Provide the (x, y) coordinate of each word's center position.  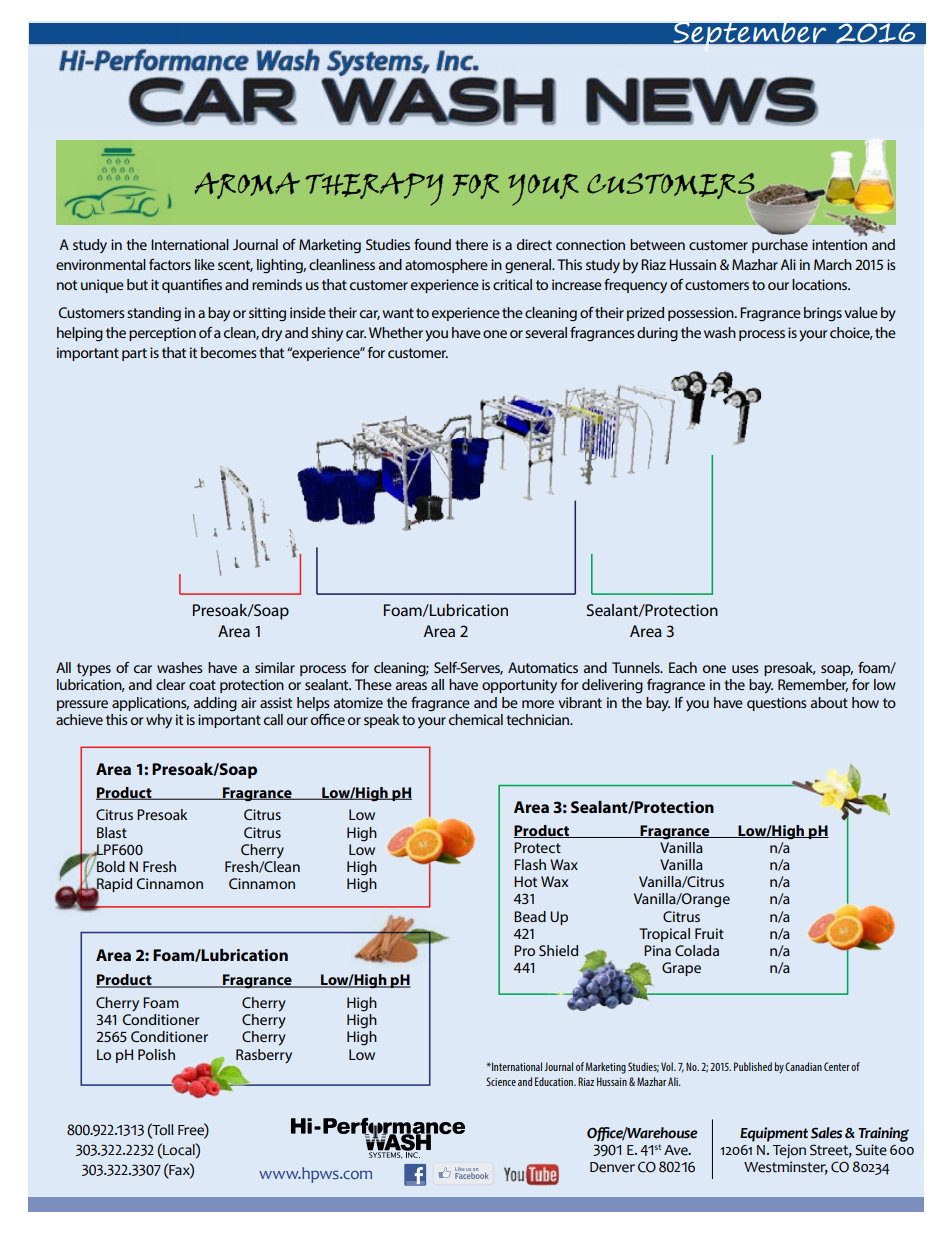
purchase (780, 246)
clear (170, 684)
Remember (813, 685)
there (471, 244)
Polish (156, 1054)
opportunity (519, 686)
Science (501, 1081)
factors (170, 264)
